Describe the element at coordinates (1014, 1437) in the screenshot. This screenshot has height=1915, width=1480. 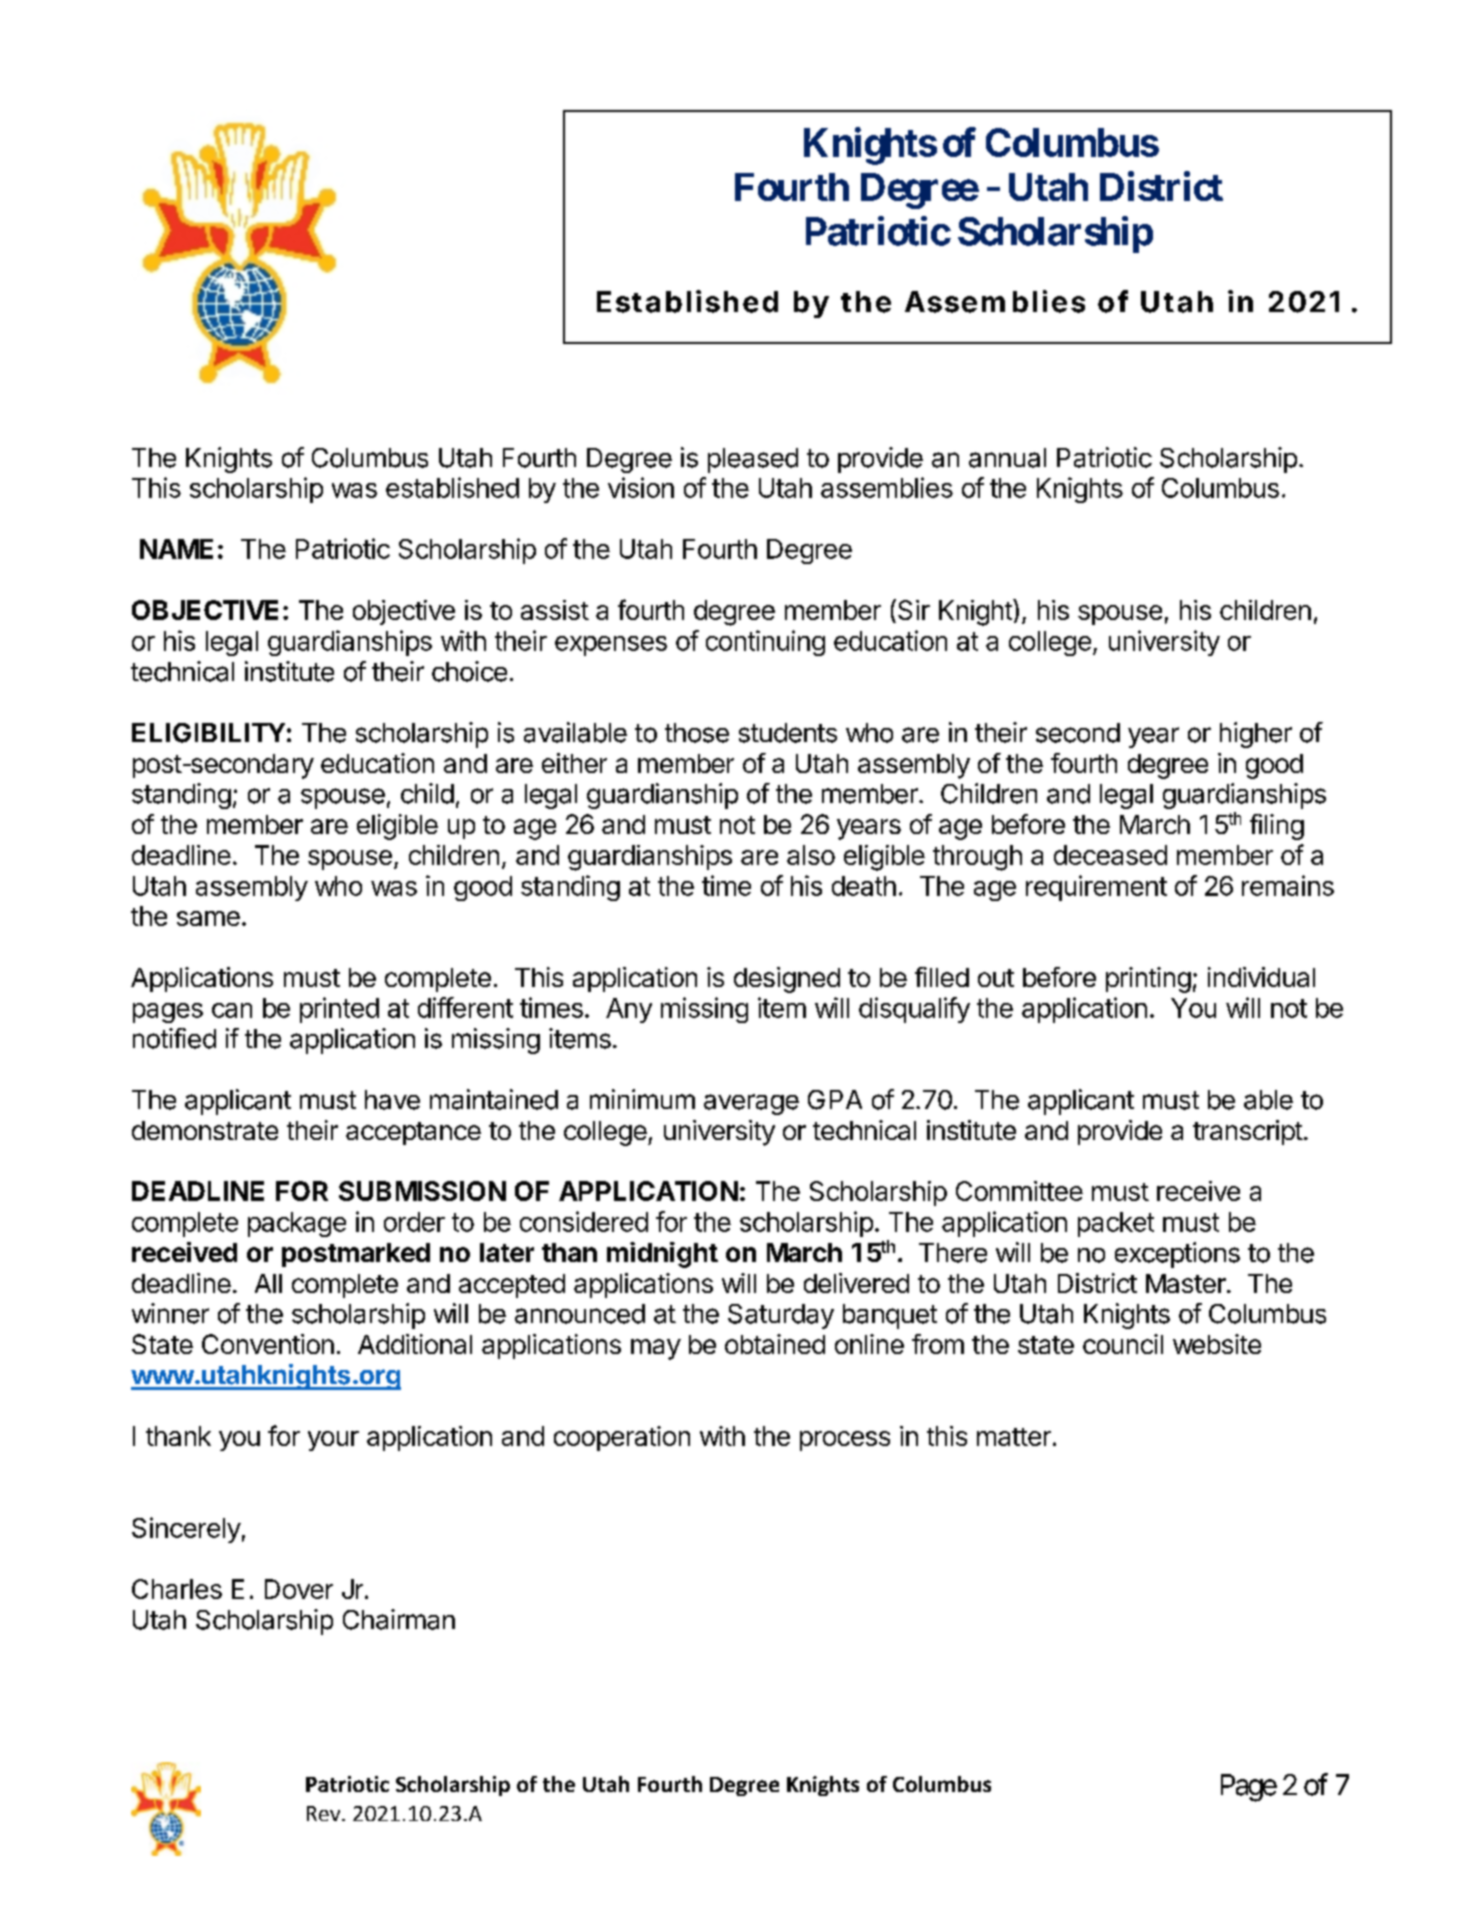
I see `matter` at that location.
